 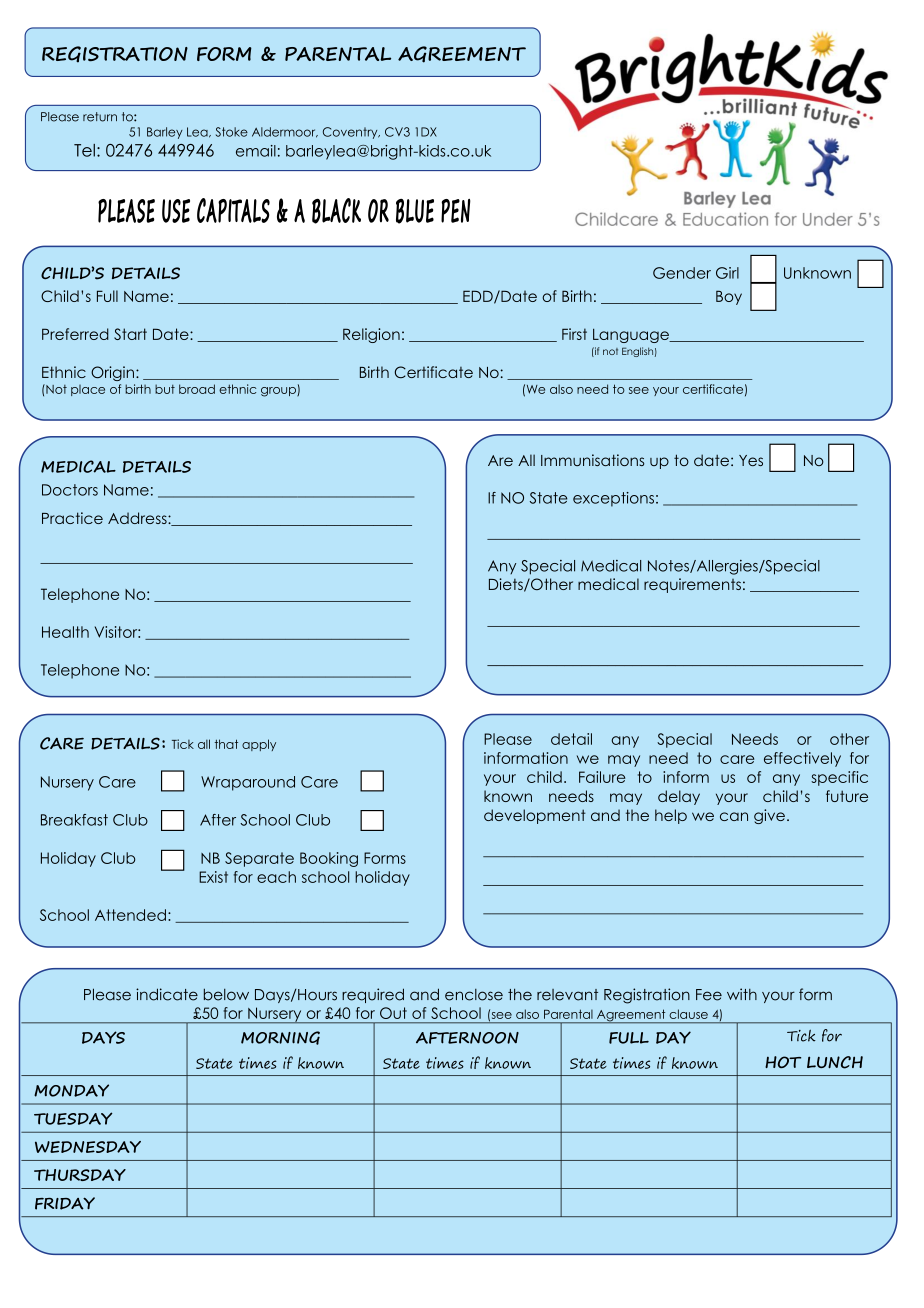 I want to click on Out, so click(x=393, y=1013).
